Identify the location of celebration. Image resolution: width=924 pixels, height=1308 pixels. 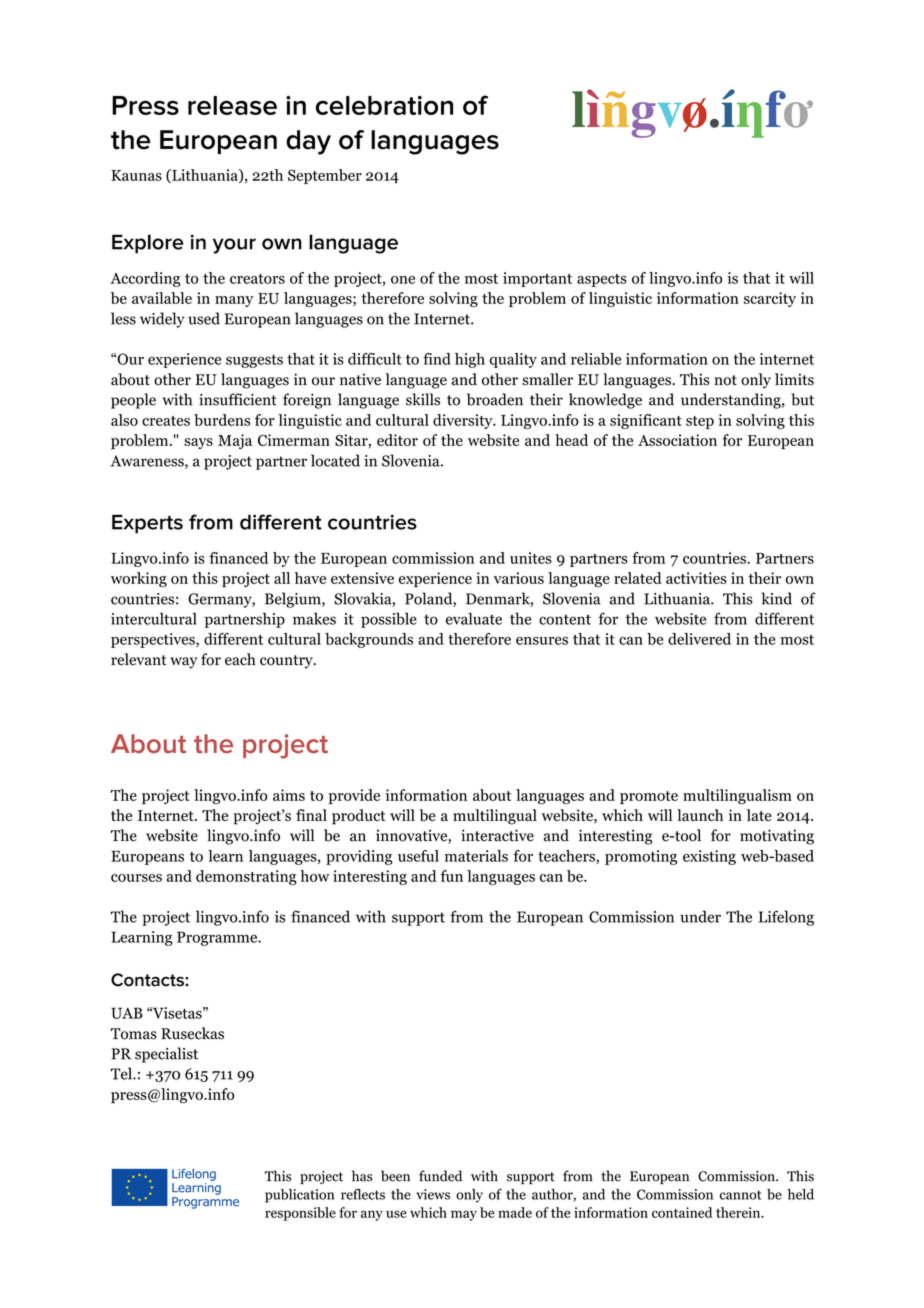
(384, 105).
